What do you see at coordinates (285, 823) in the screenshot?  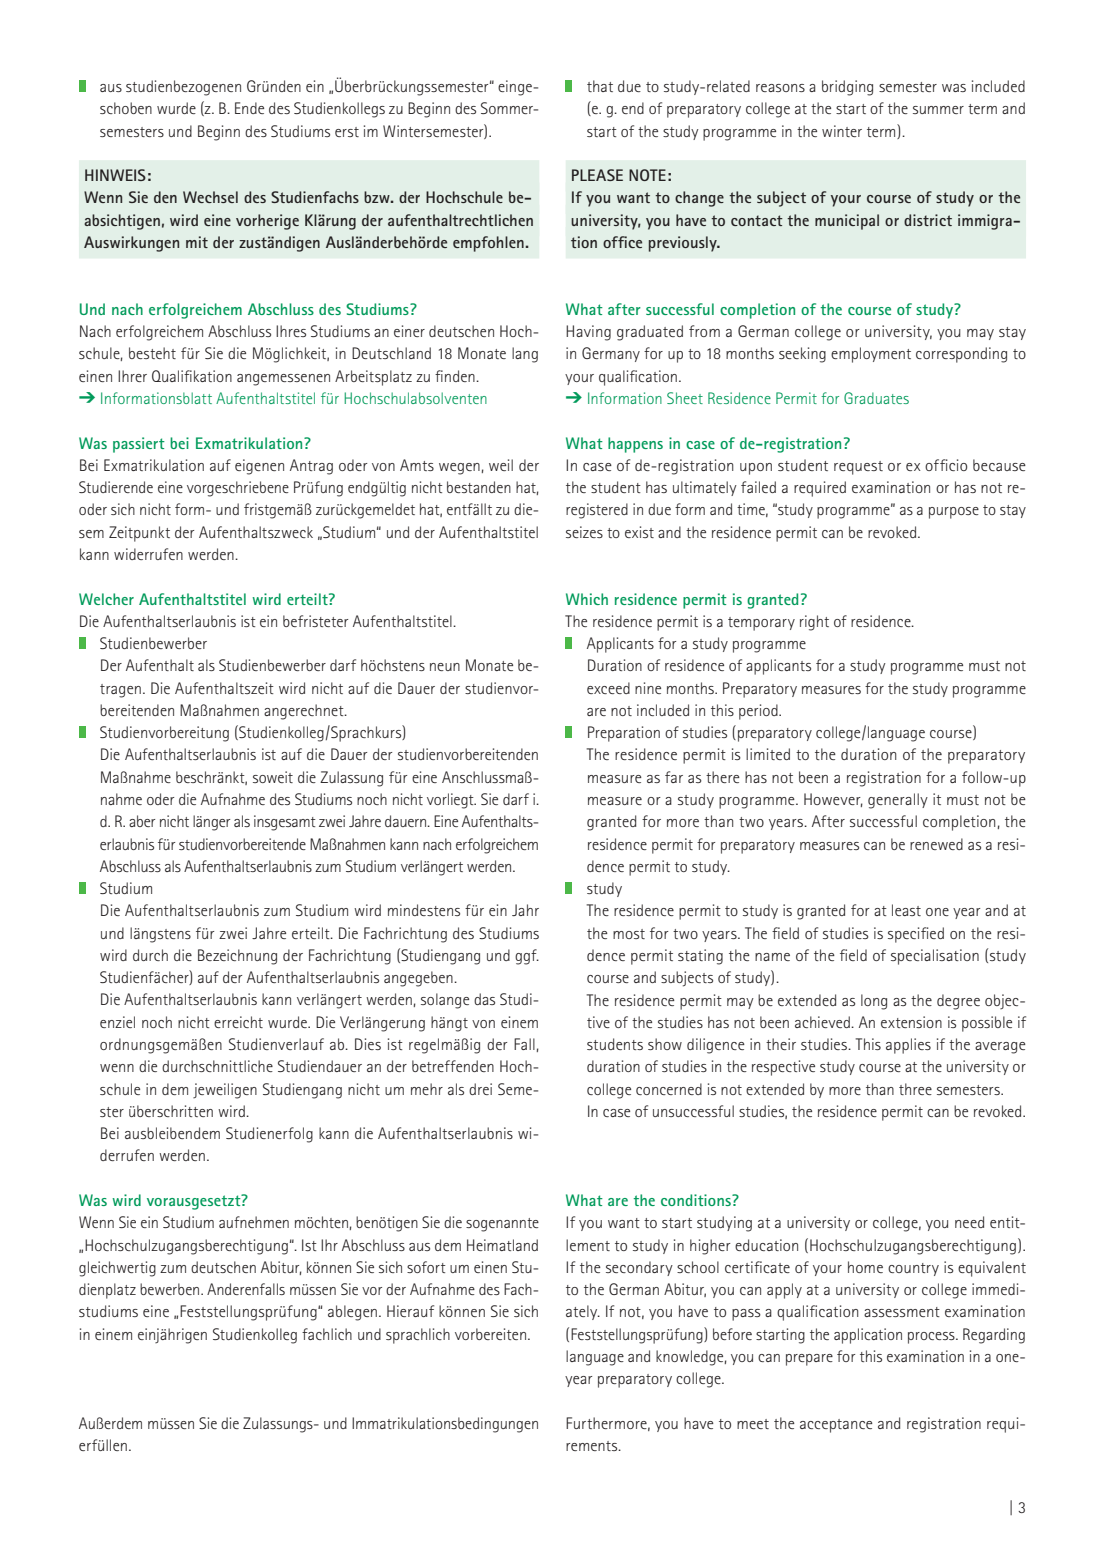 I see `insgesamt` at bounding box center [285, 823].
